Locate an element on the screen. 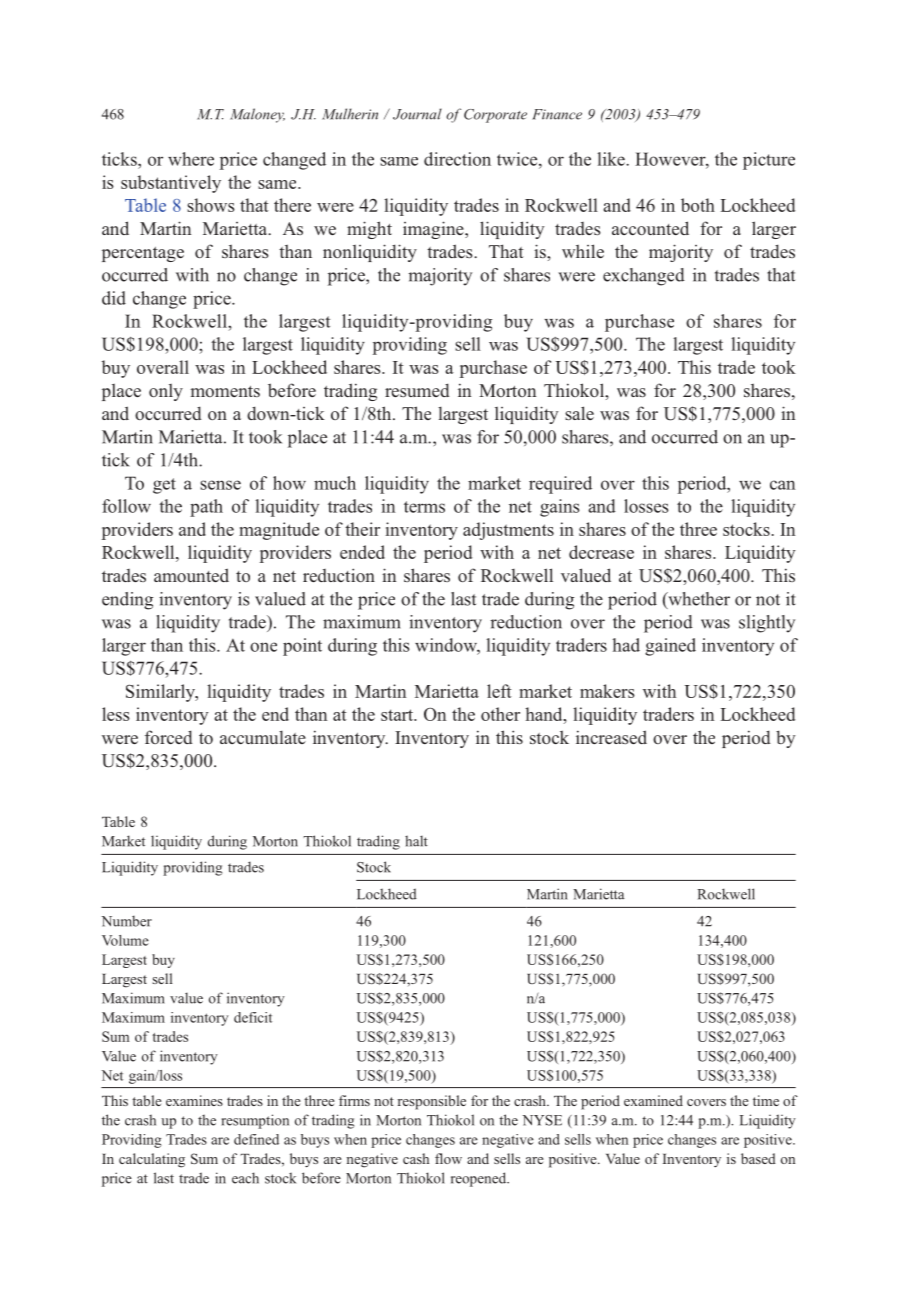  whether is located at coordinates (698, 600).
